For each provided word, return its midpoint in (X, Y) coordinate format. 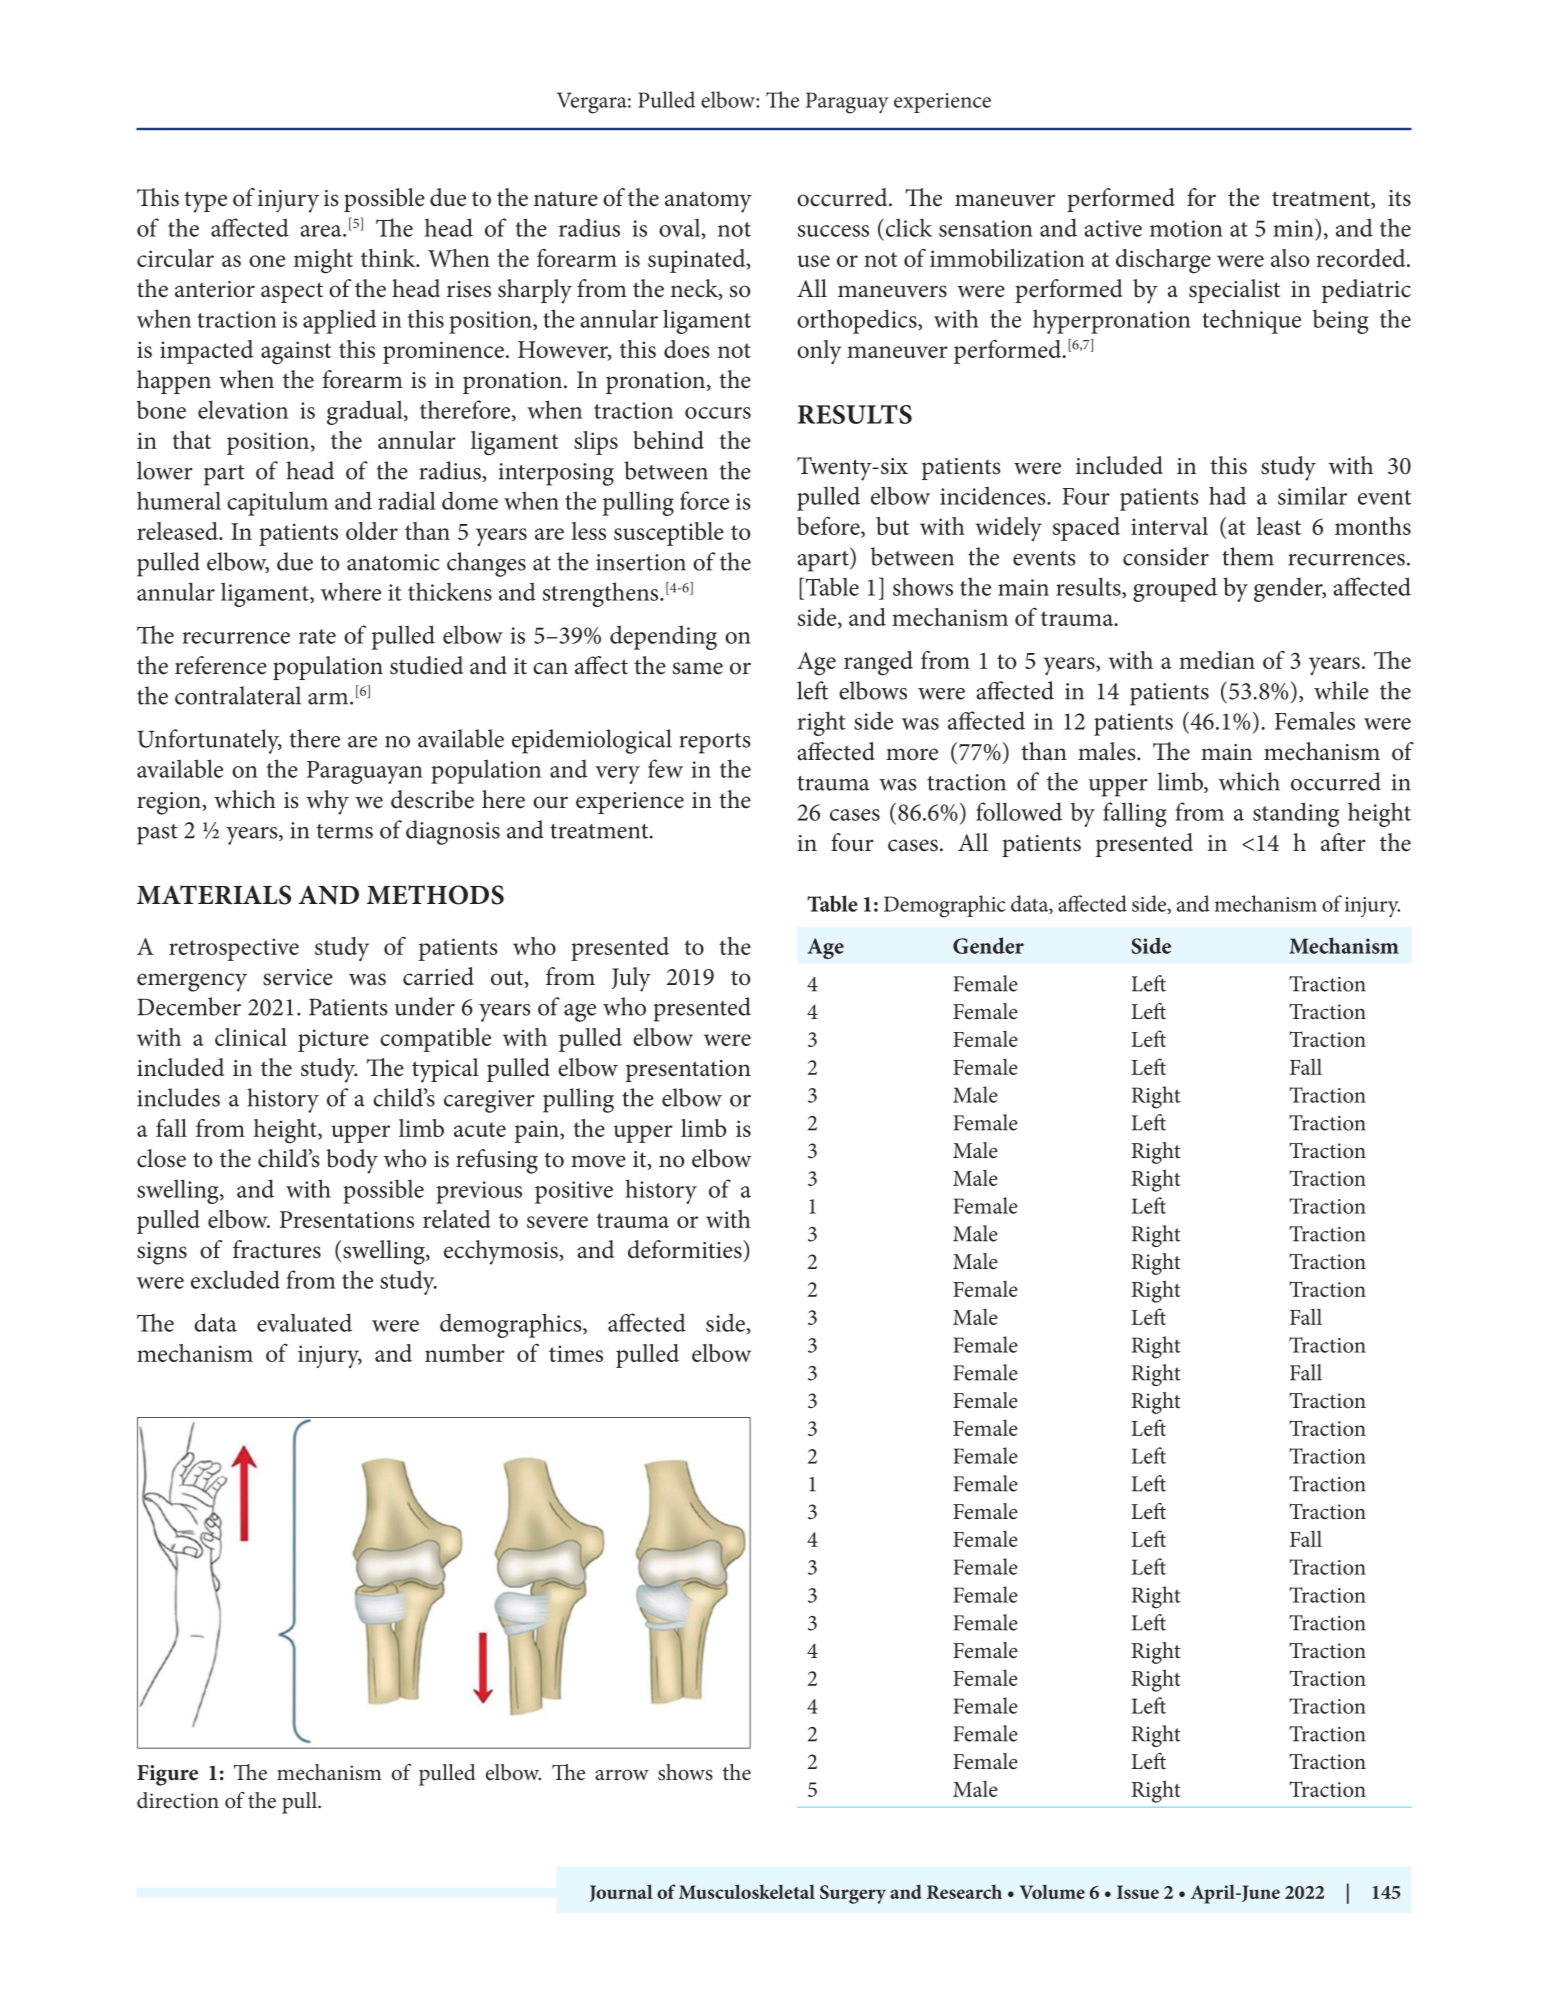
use (813, 261)
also (1290, 258)
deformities (686, 1249)
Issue (1138, 1892)
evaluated (304, 1322)
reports (715, 743)
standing (1296, 814)
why (327, 802)
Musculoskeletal (747, 1891)
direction (178, 1800)
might (323, 261)
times (576, 1353)
